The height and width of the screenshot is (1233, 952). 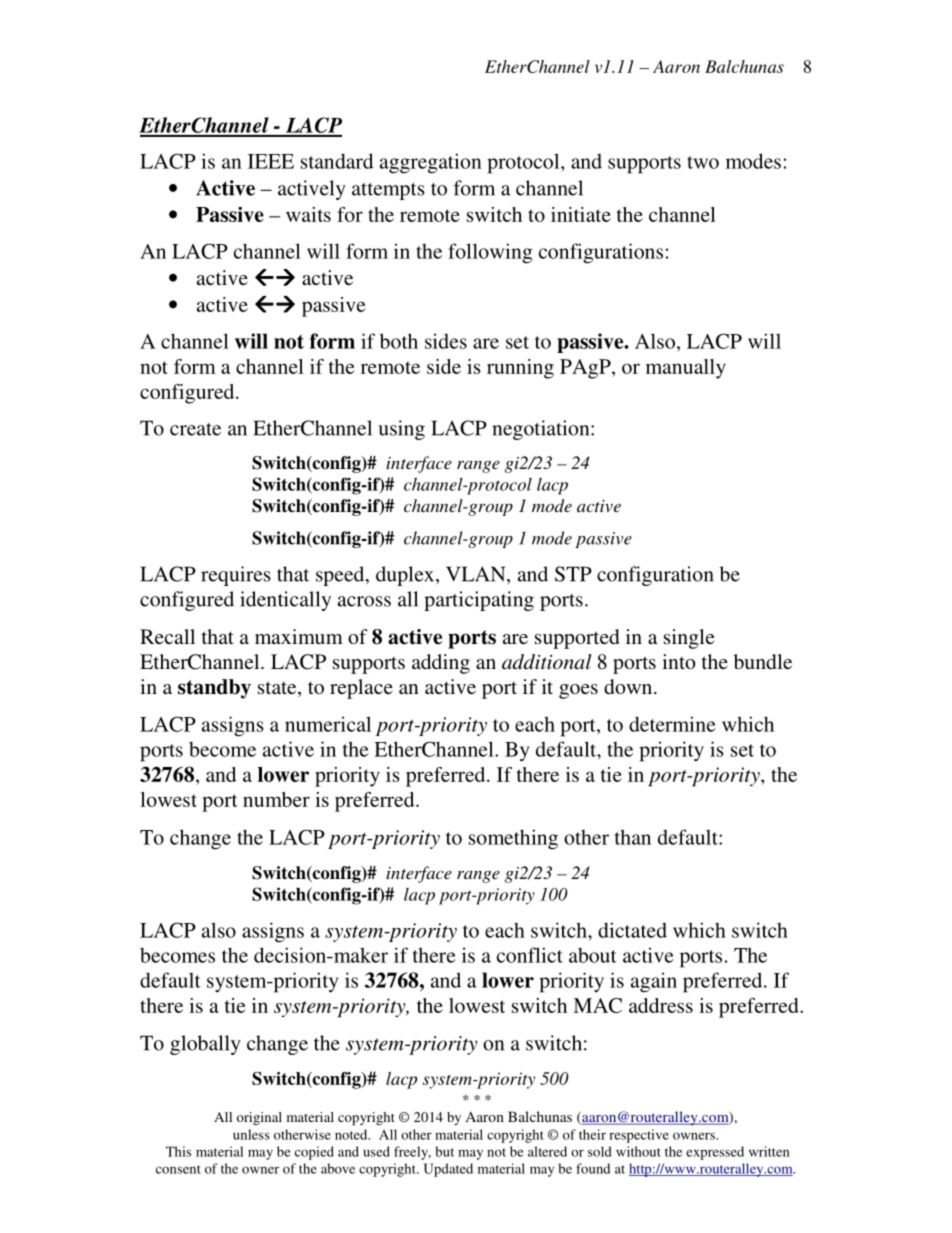 I want to click on number, so click(x=276, y=799).
